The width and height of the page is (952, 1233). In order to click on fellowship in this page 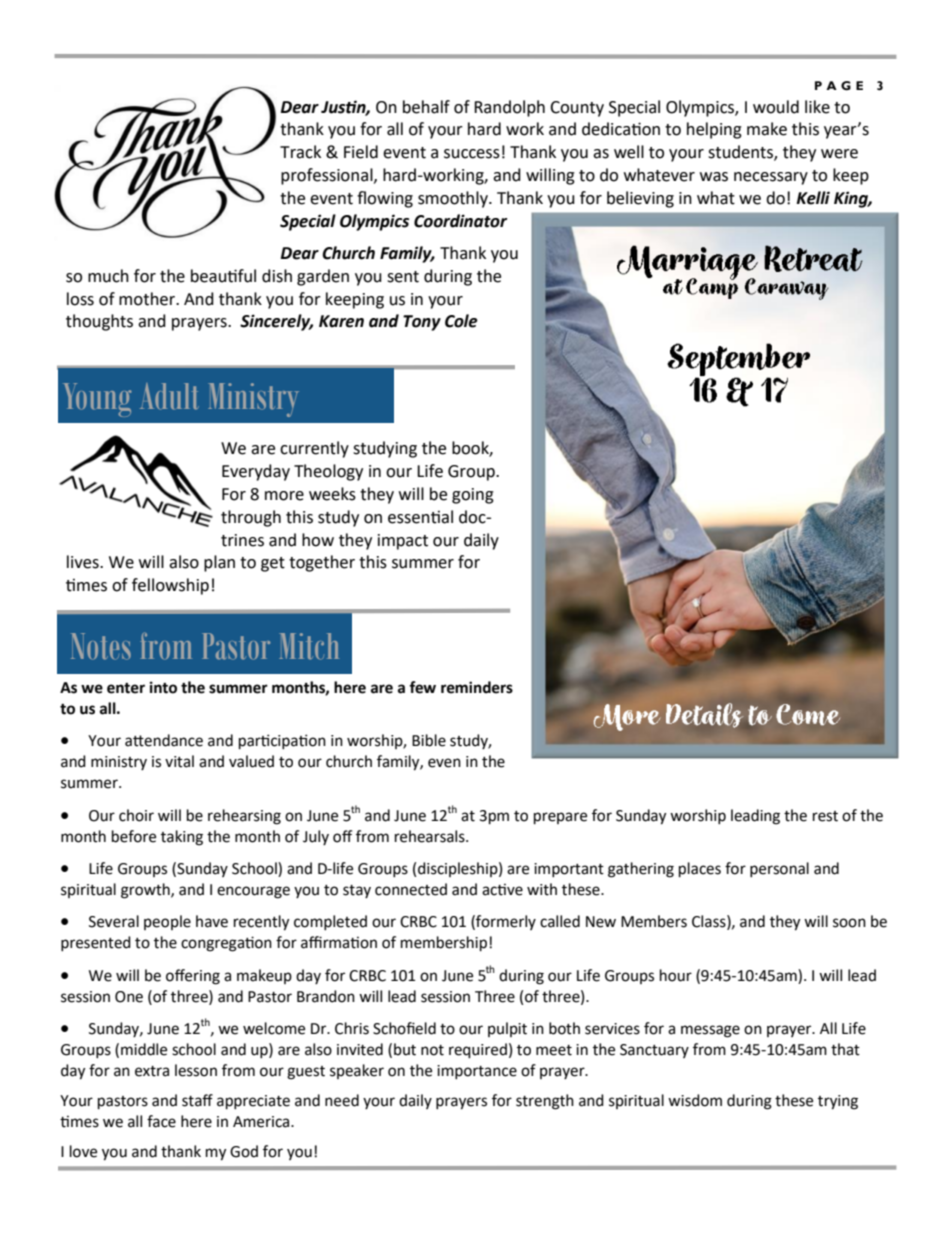, I will do `click(170, 586)`.
